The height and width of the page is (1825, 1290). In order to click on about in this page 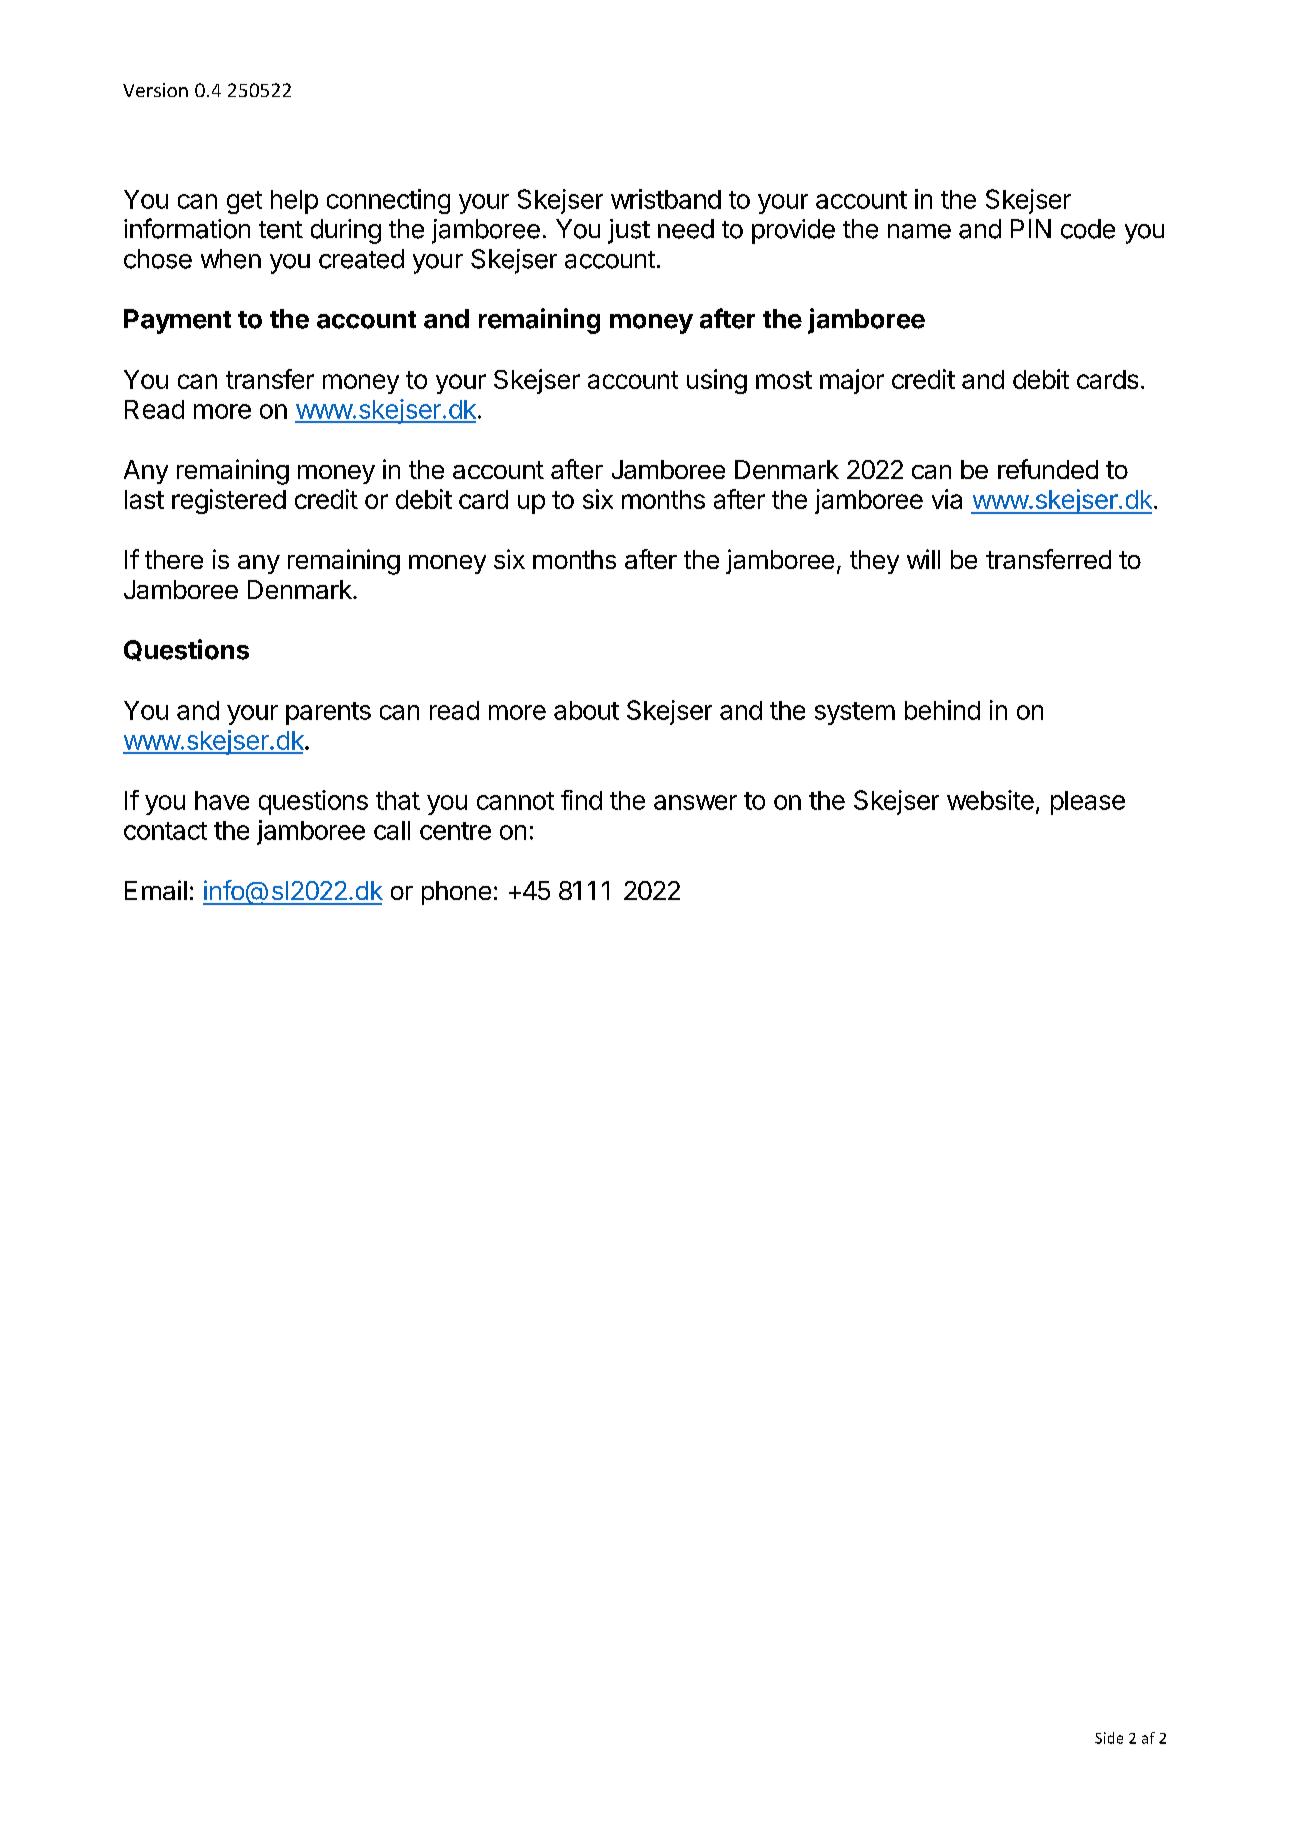, I will do `click(586, 710)`.
